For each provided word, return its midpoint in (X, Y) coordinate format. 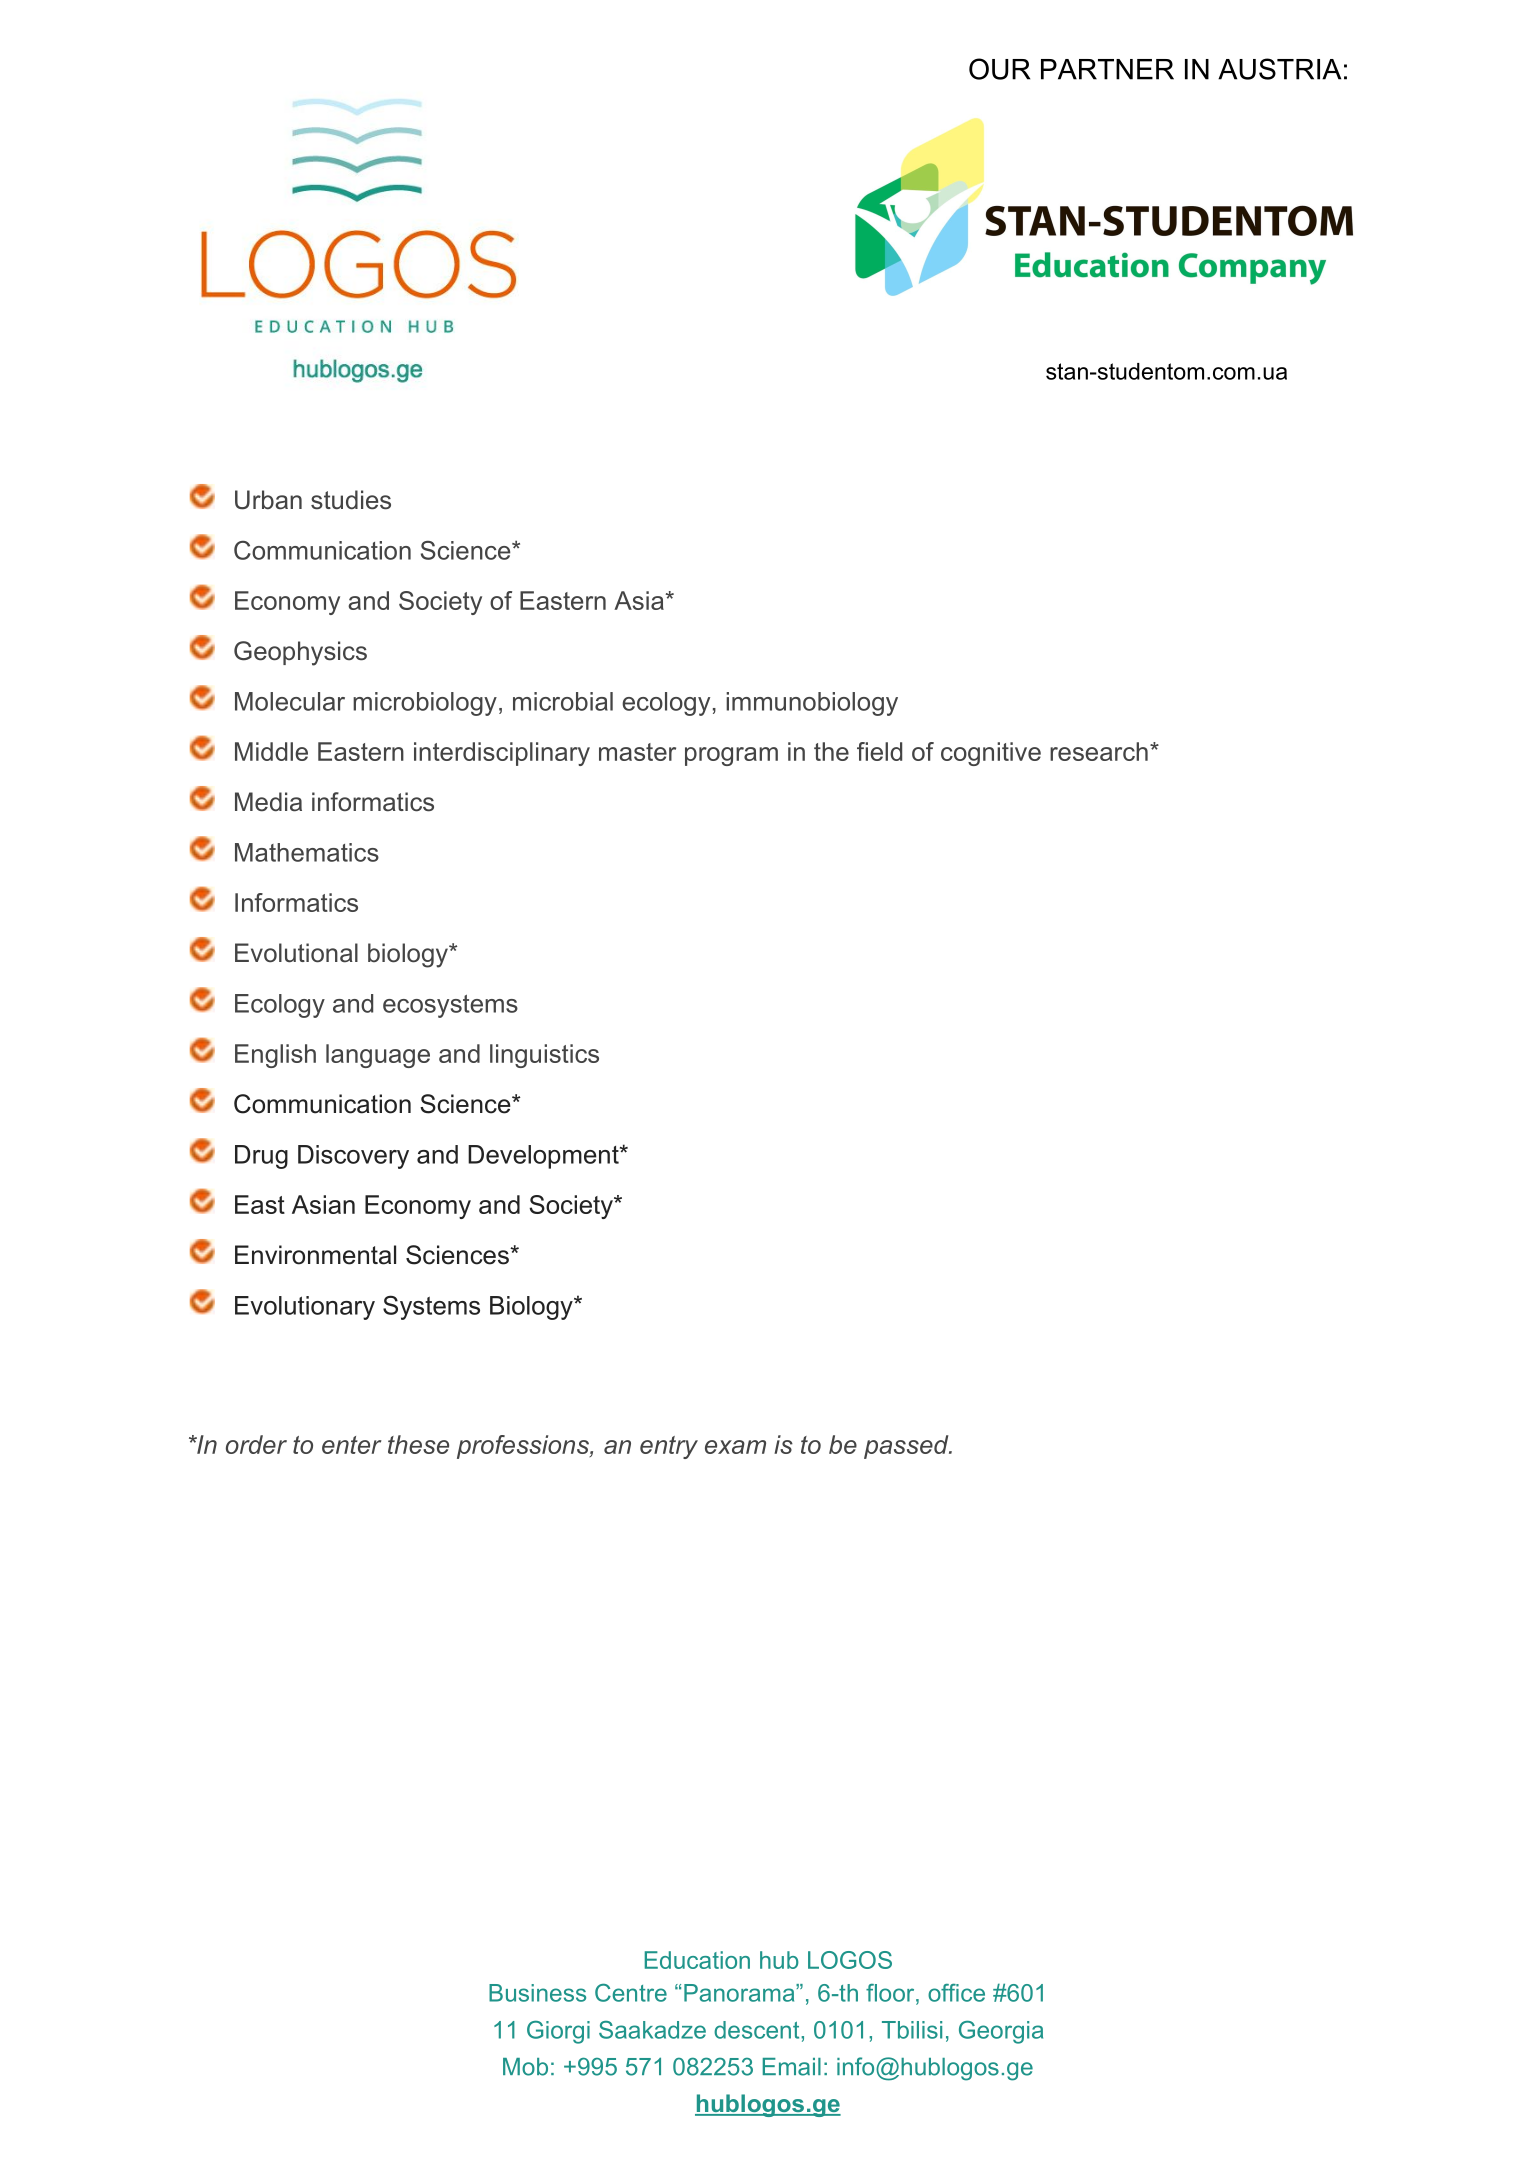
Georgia (1001, 2032)
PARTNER (1107, 69)
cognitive (991, 754)
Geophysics (300, 653)
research (1099, 751)
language (378, 1056)
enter (352, 1445)
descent (758, 2030)
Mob (525, 2067)
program (731, 756)
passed (907, 1447)
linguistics (544, 1056)
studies (351, 500)
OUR (999, 69)
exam (735, 1447)
